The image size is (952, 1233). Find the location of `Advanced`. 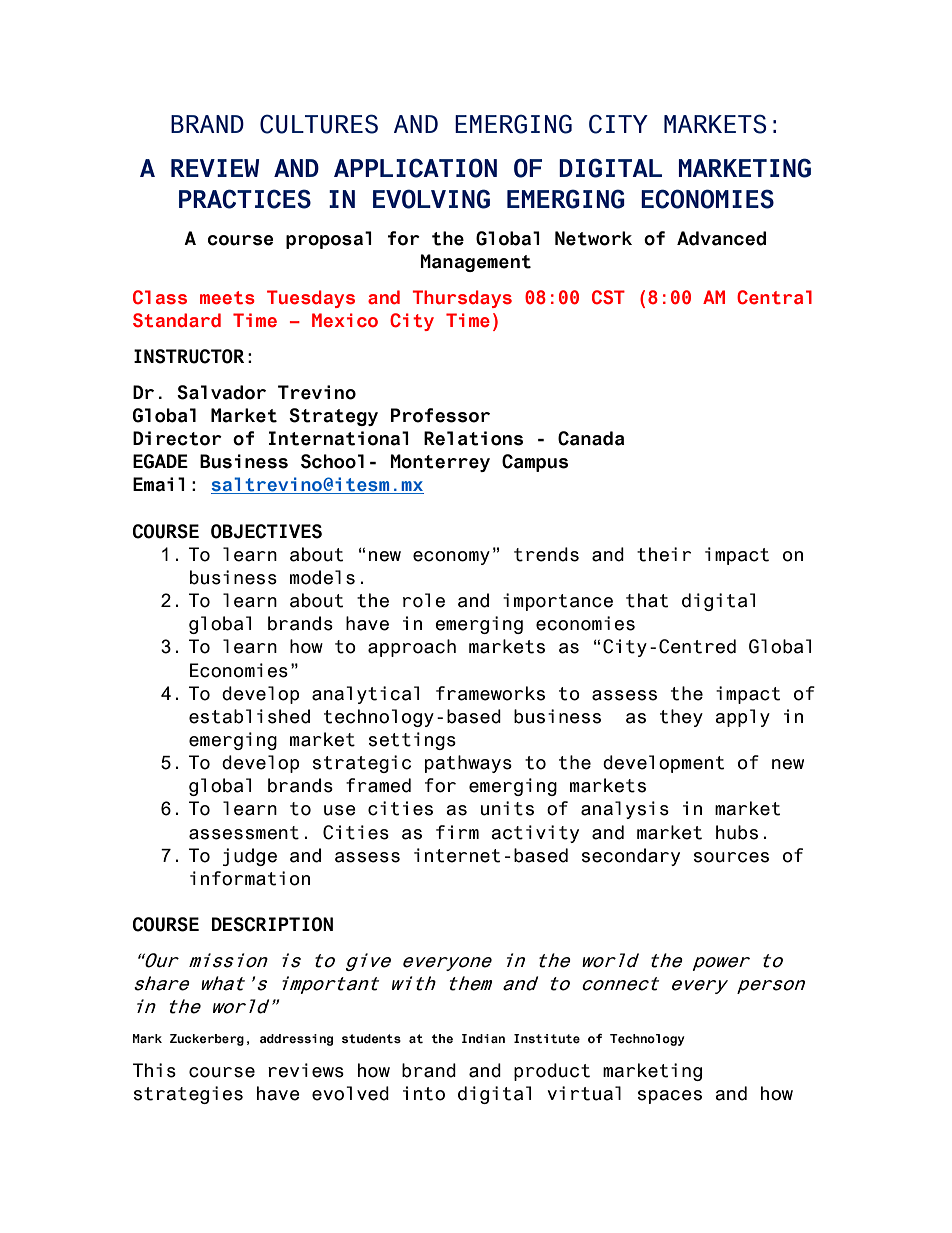

Advanced is located at coordinates (721, 238).
